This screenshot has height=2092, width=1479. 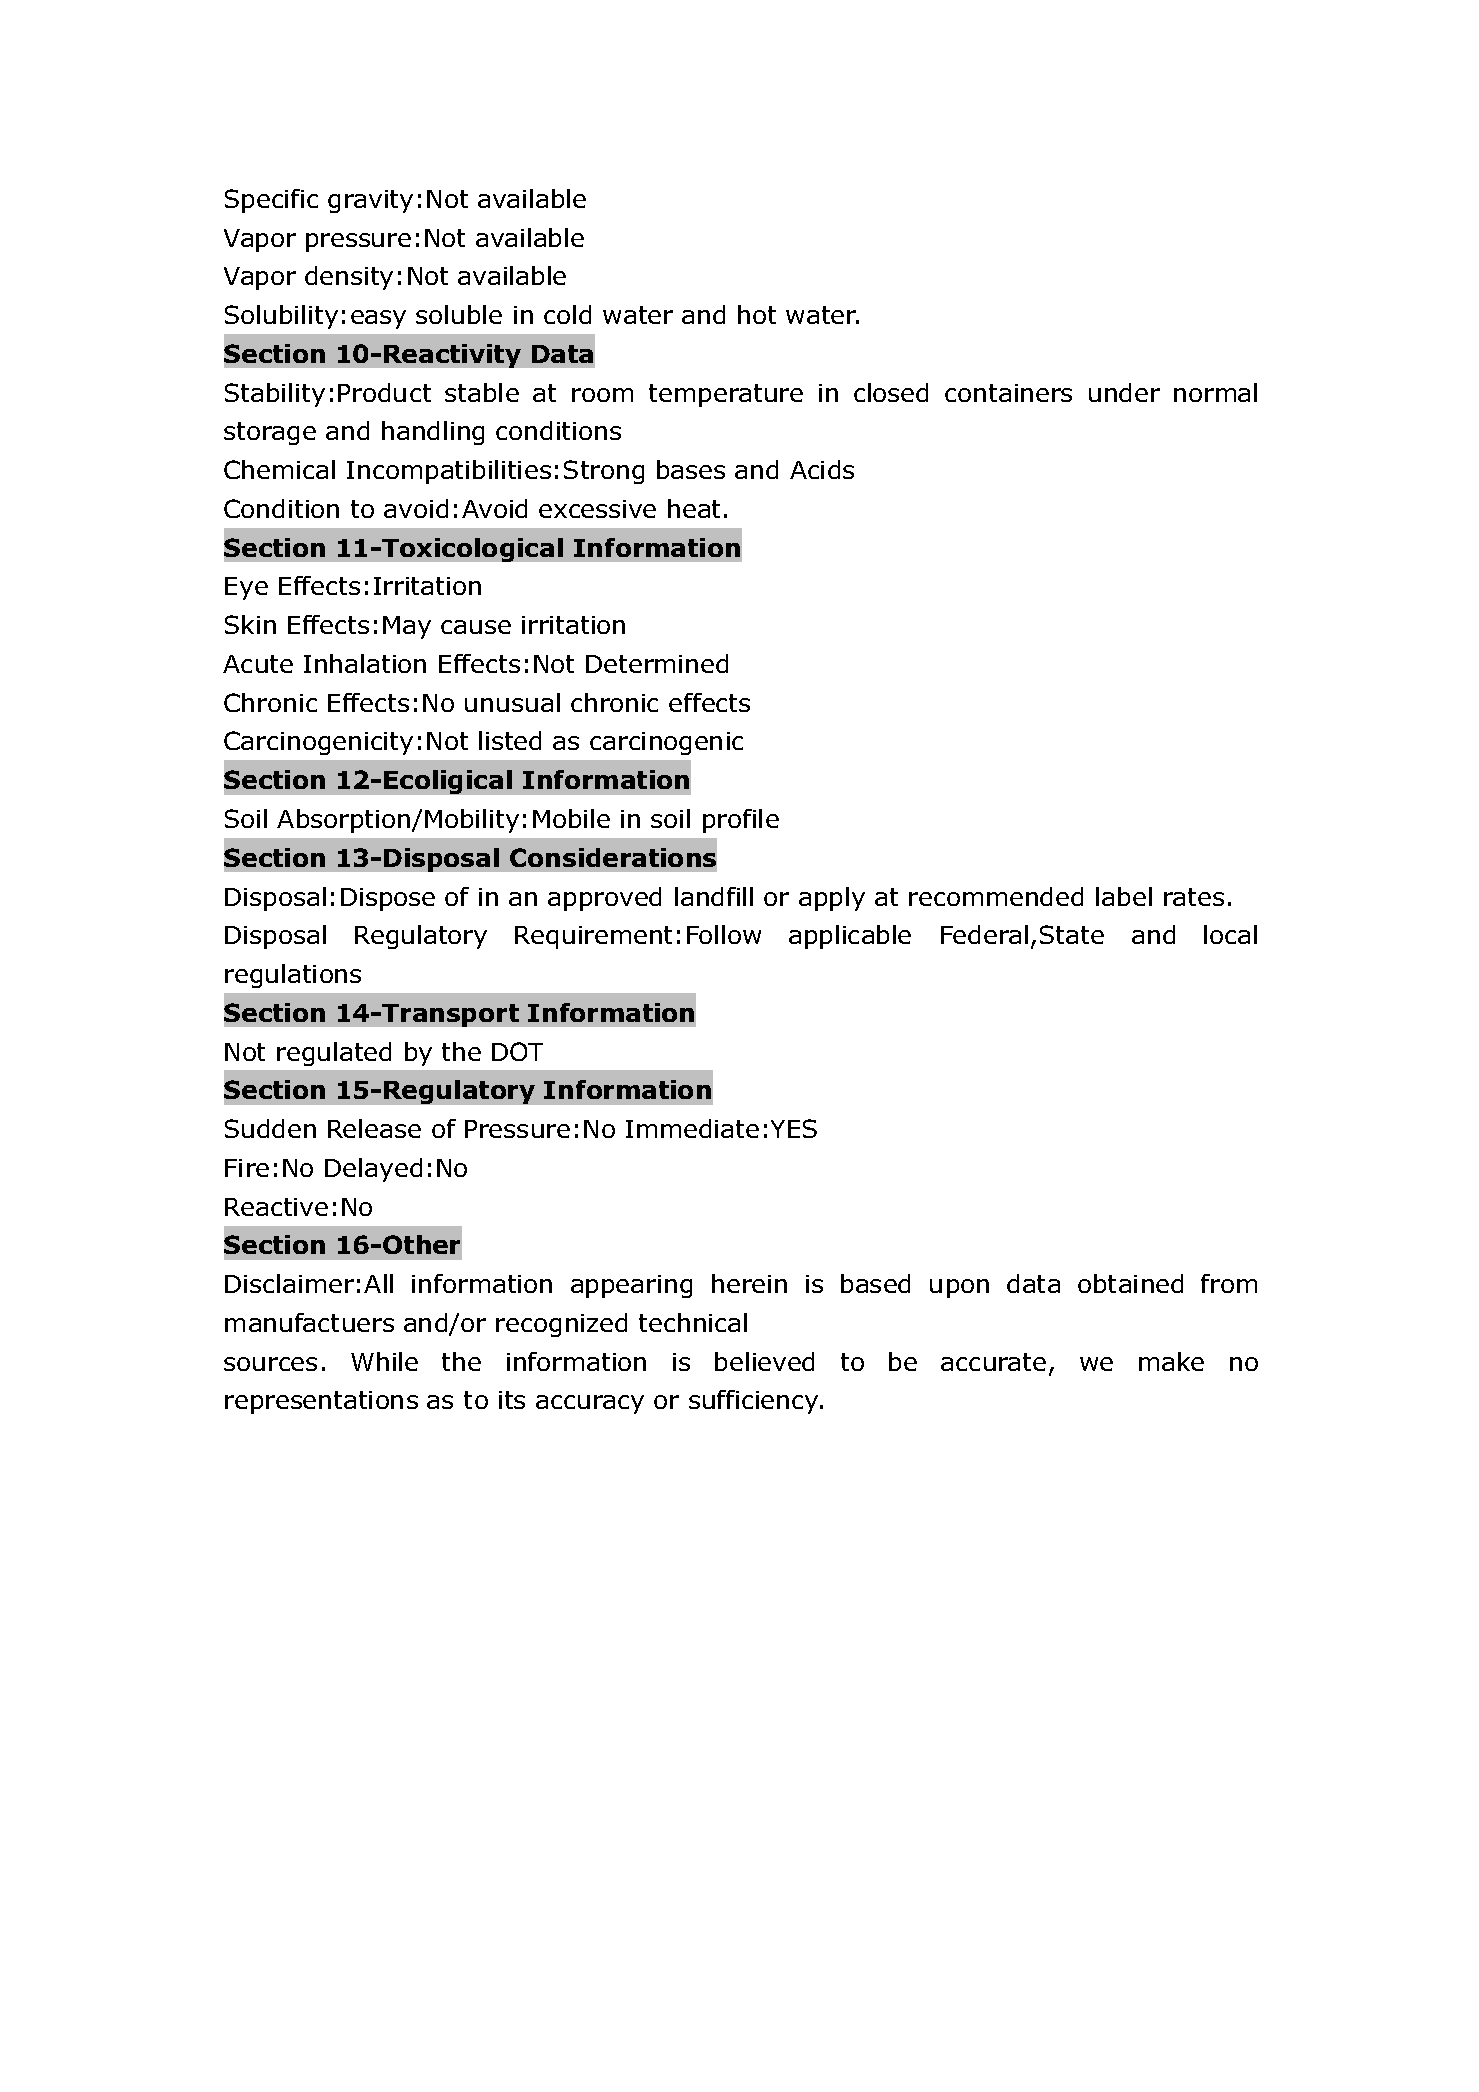 I want to click on profile, so click(x=741, y=821).
